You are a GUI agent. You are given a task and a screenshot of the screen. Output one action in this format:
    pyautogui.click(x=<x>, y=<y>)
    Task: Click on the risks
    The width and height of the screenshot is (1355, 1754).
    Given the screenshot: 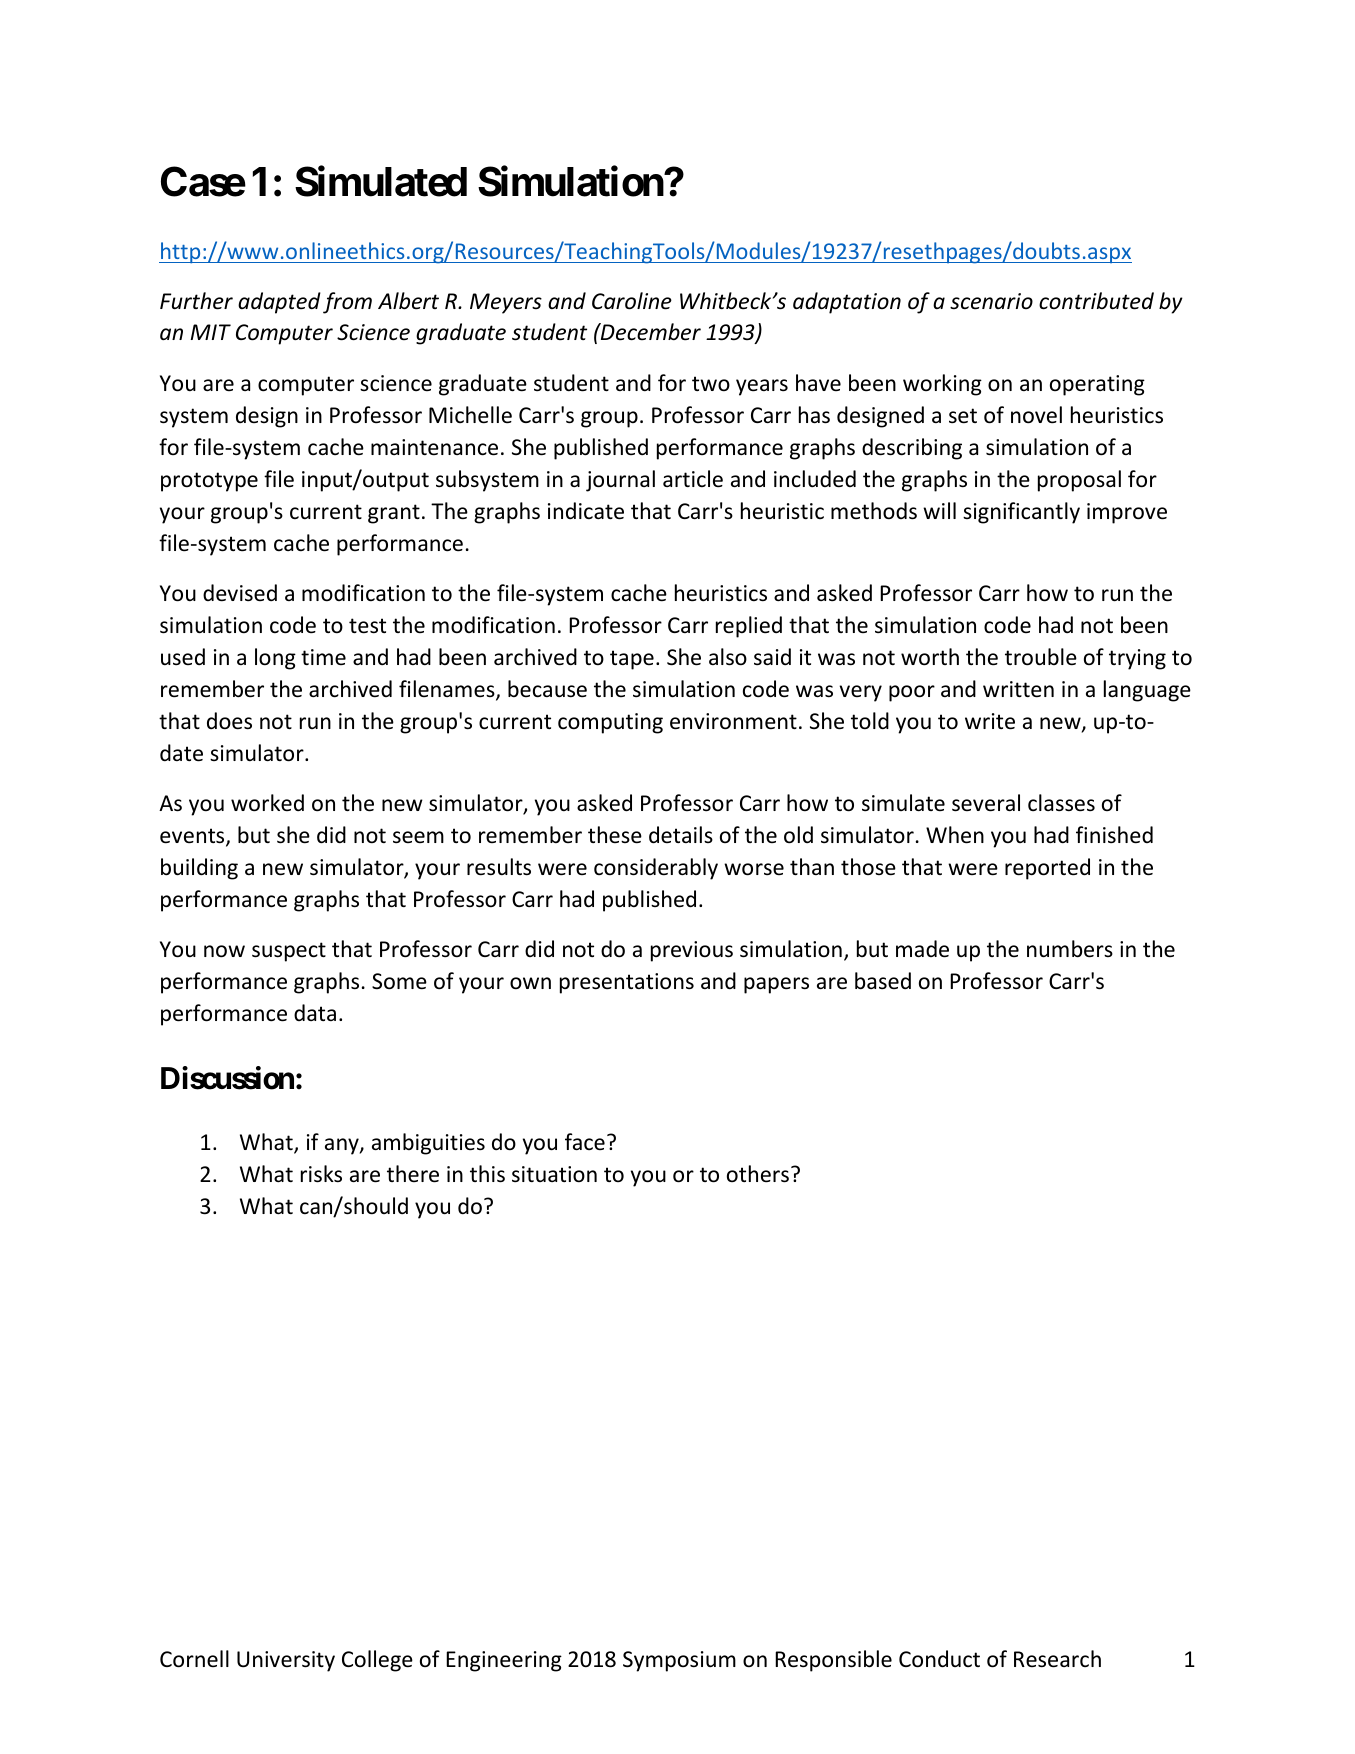 What is the action you would take?
    pyautogui.click(x=321, y=1174)
